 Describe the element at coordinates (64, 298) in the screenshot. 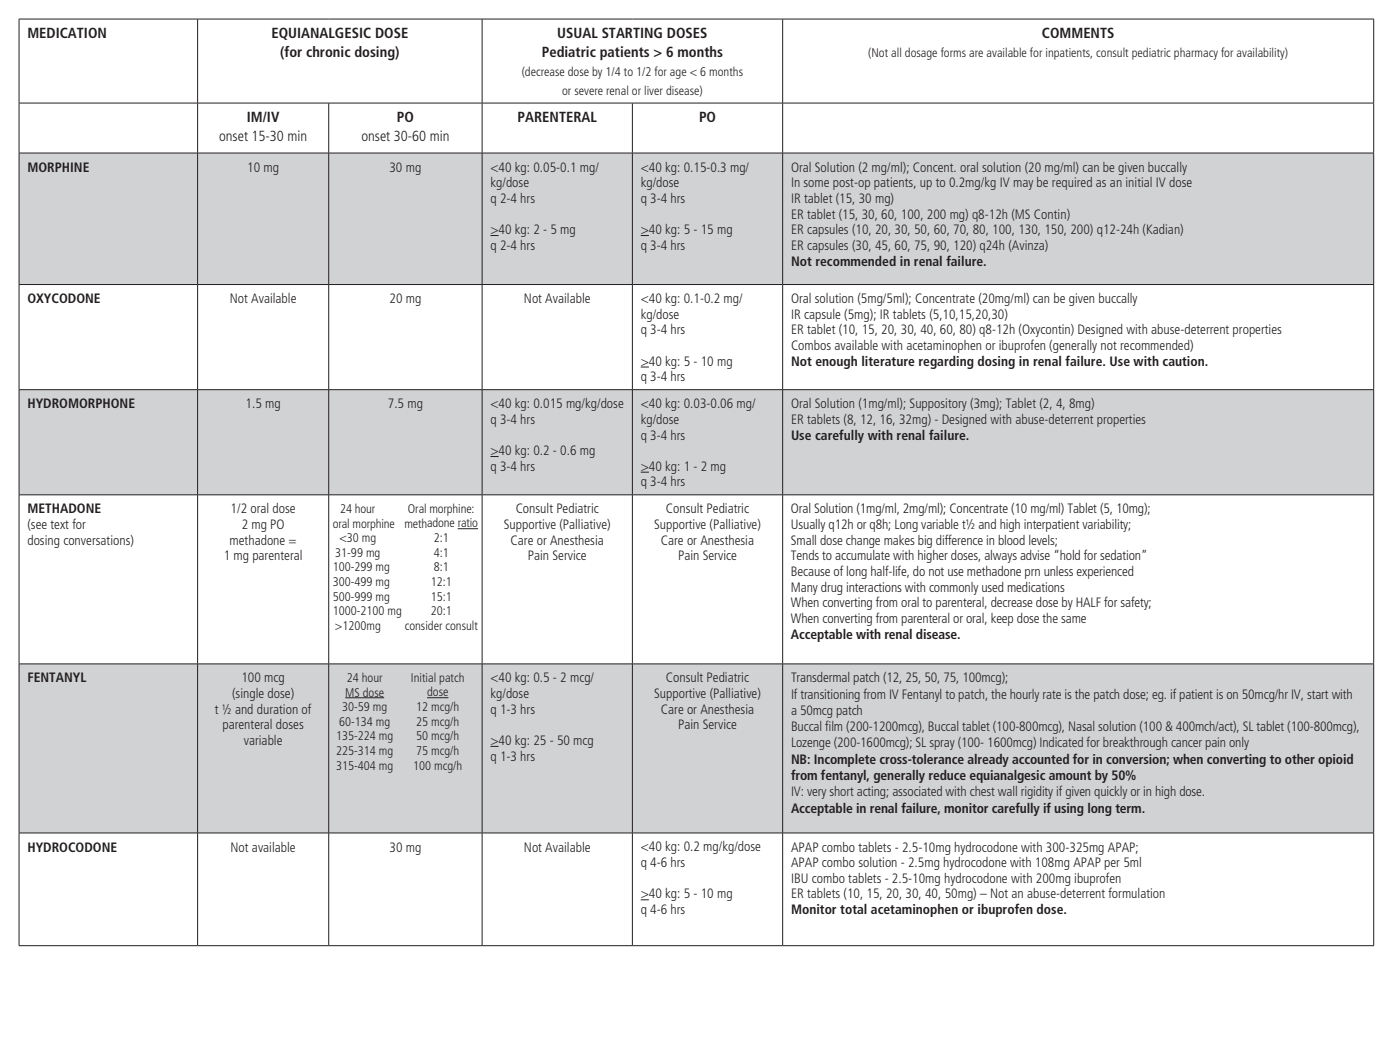

I see `OXYCODONE` at that location.
